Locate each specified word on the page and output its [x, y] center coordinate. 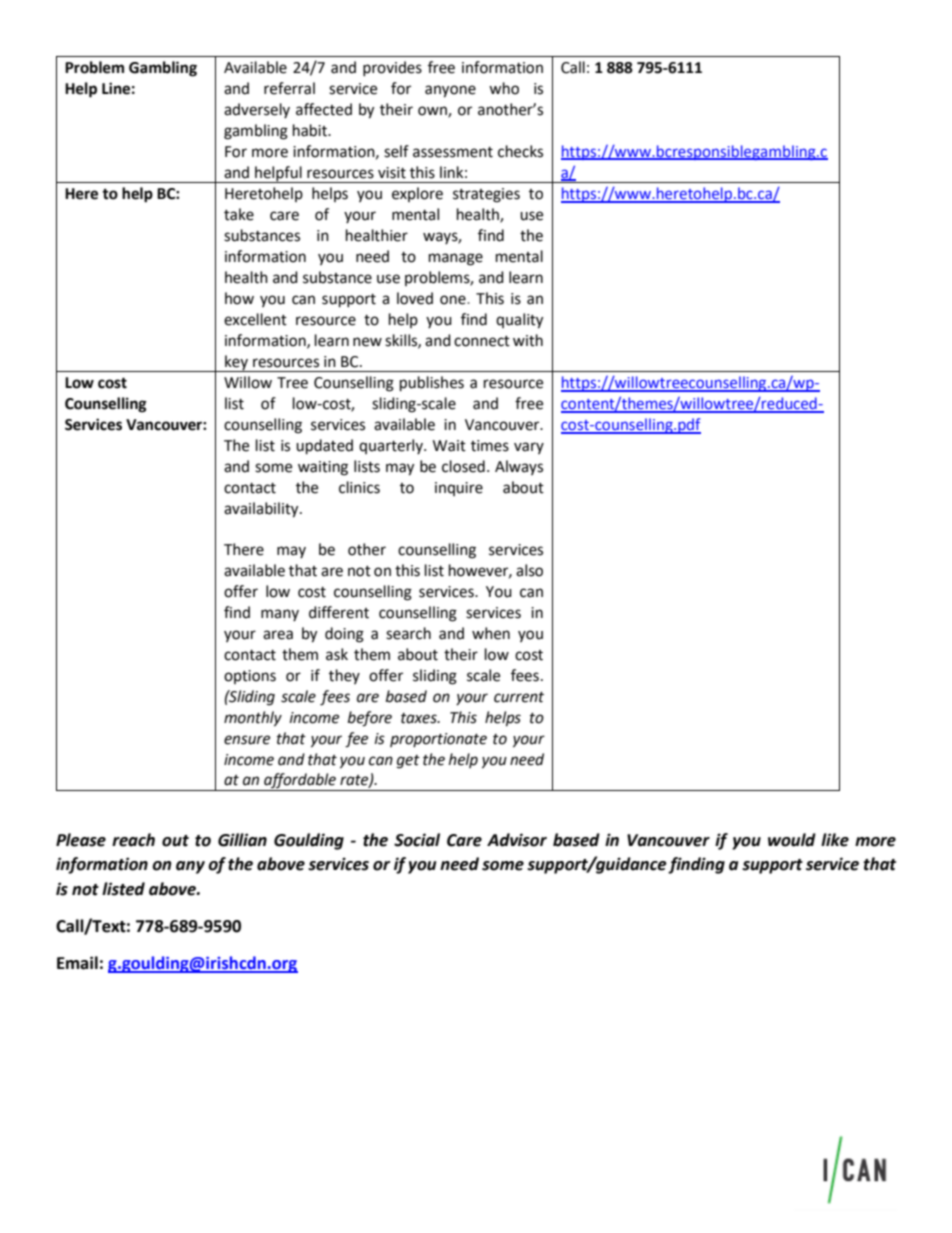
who [504, 88]
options [250, 677]
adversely [257, 110]
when [491, 633]
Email [77, 963]
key [236, 363]
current [519, 697]
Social [417, 840]
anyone [450, 91]
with [528, 340]
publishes [432, 384]
